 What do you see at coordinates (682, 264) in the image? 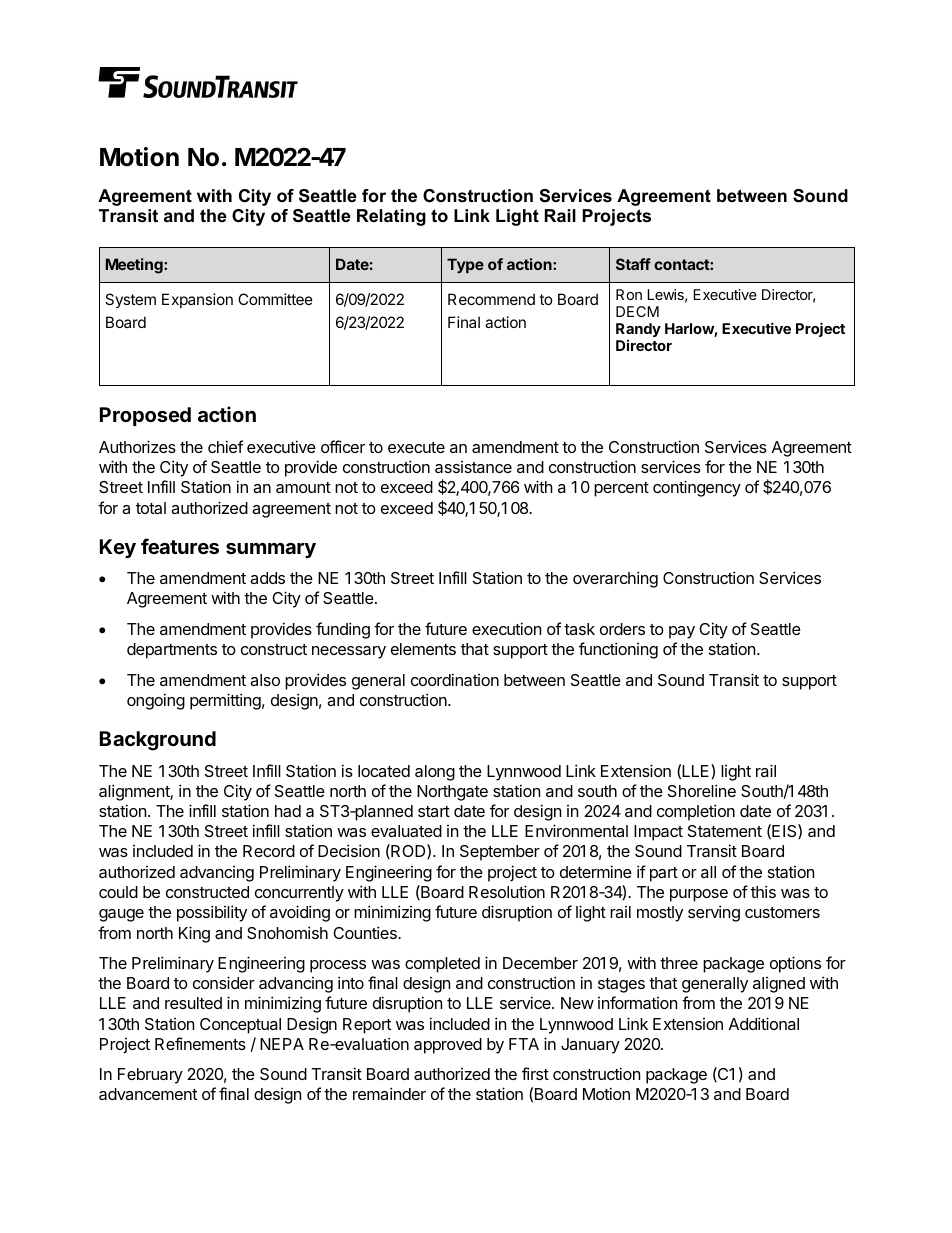
I see `contact` at bounding box center [682, 264].
